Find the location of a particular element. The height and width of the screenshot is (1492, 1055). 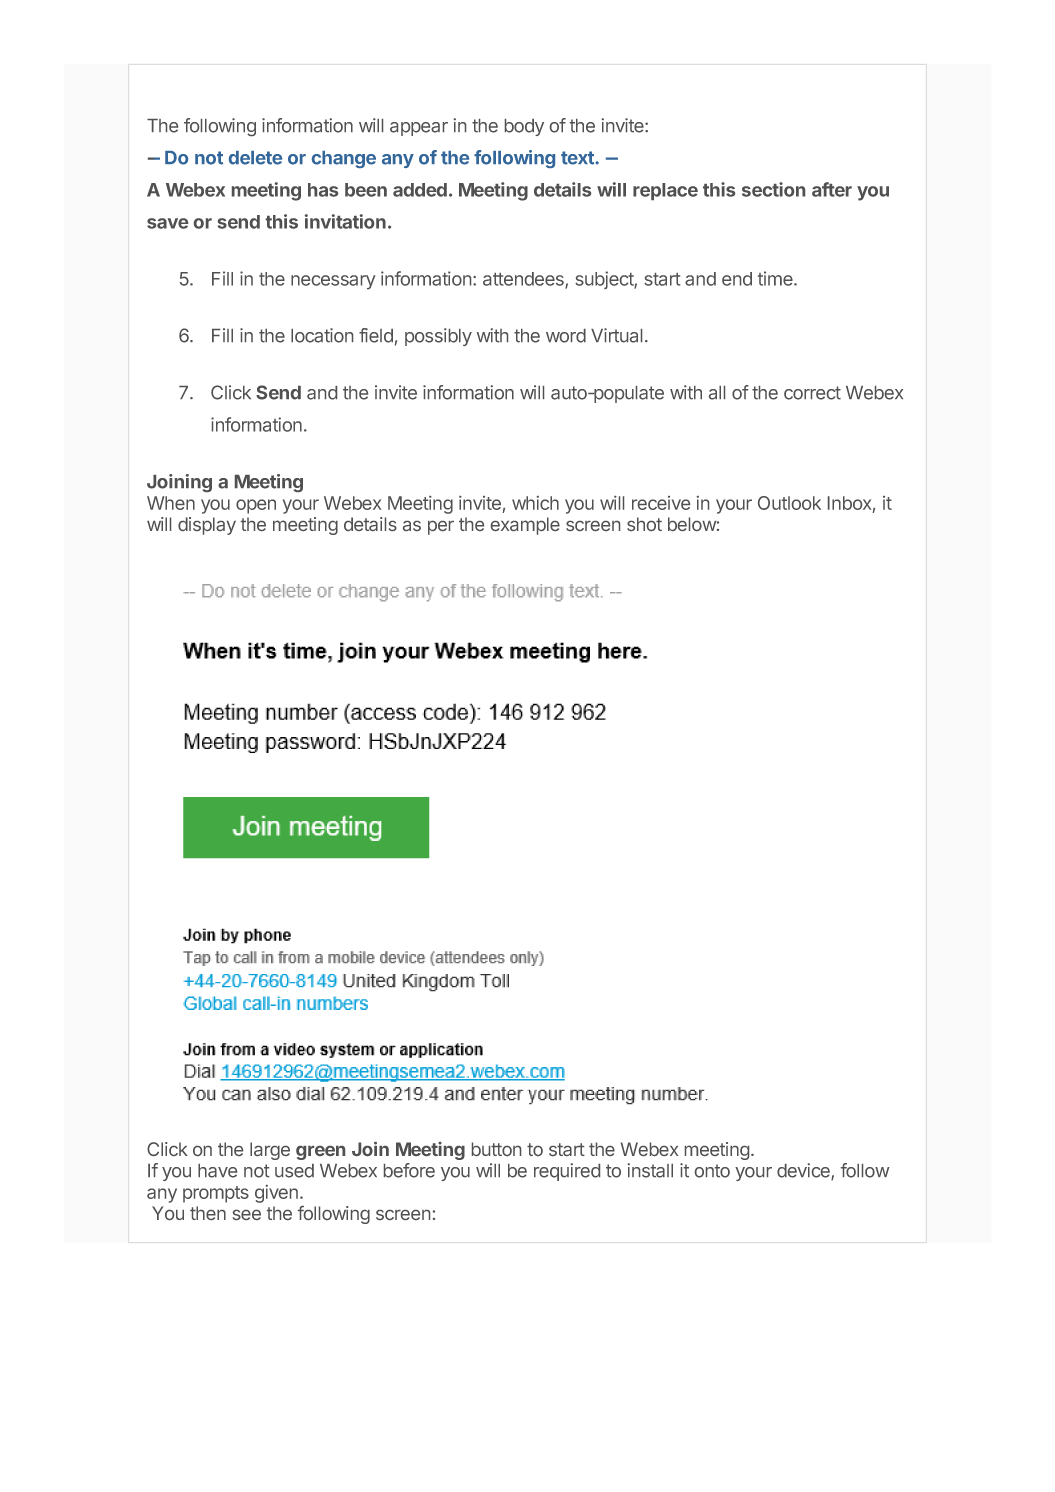

Outlook is located at coordinates (789, 503).
